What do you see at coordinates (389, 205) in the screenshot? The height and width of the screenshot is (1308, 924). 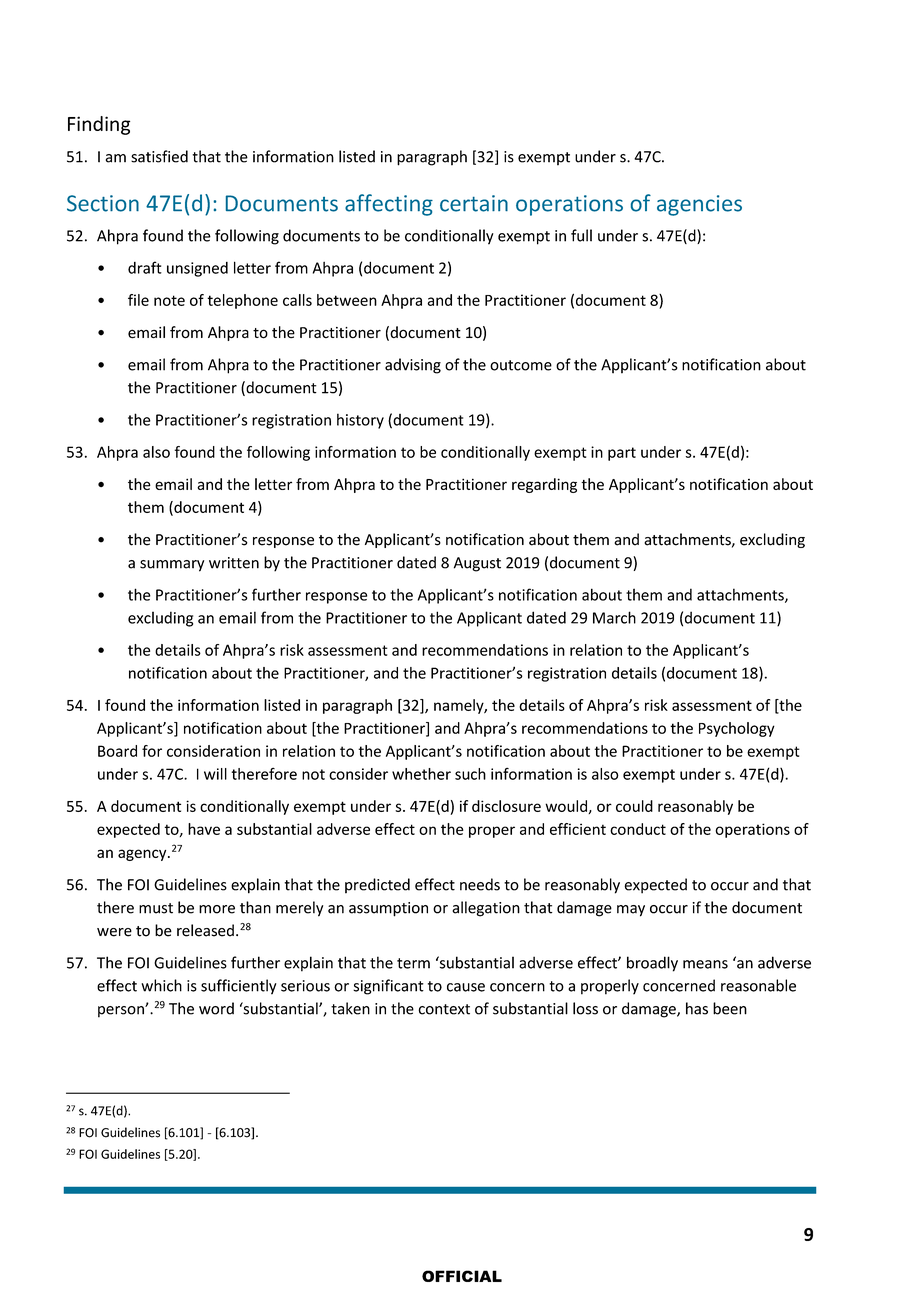 I see `affecting` at bounding box center [389, 205].
